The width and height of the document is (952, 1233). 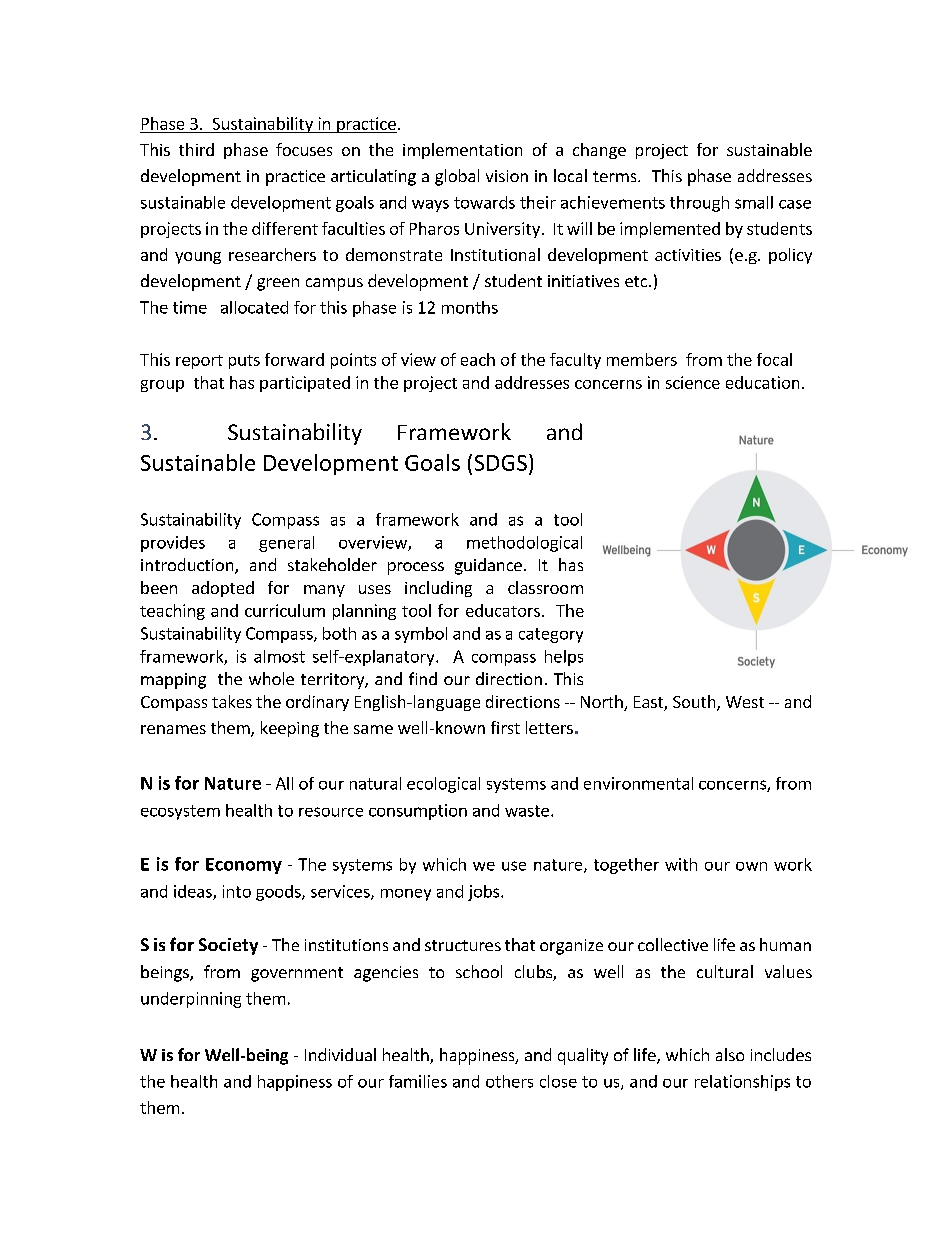 What do you see at coordinates (457, 177) in the document?
I see `global` at bounding box center [457, 177].
